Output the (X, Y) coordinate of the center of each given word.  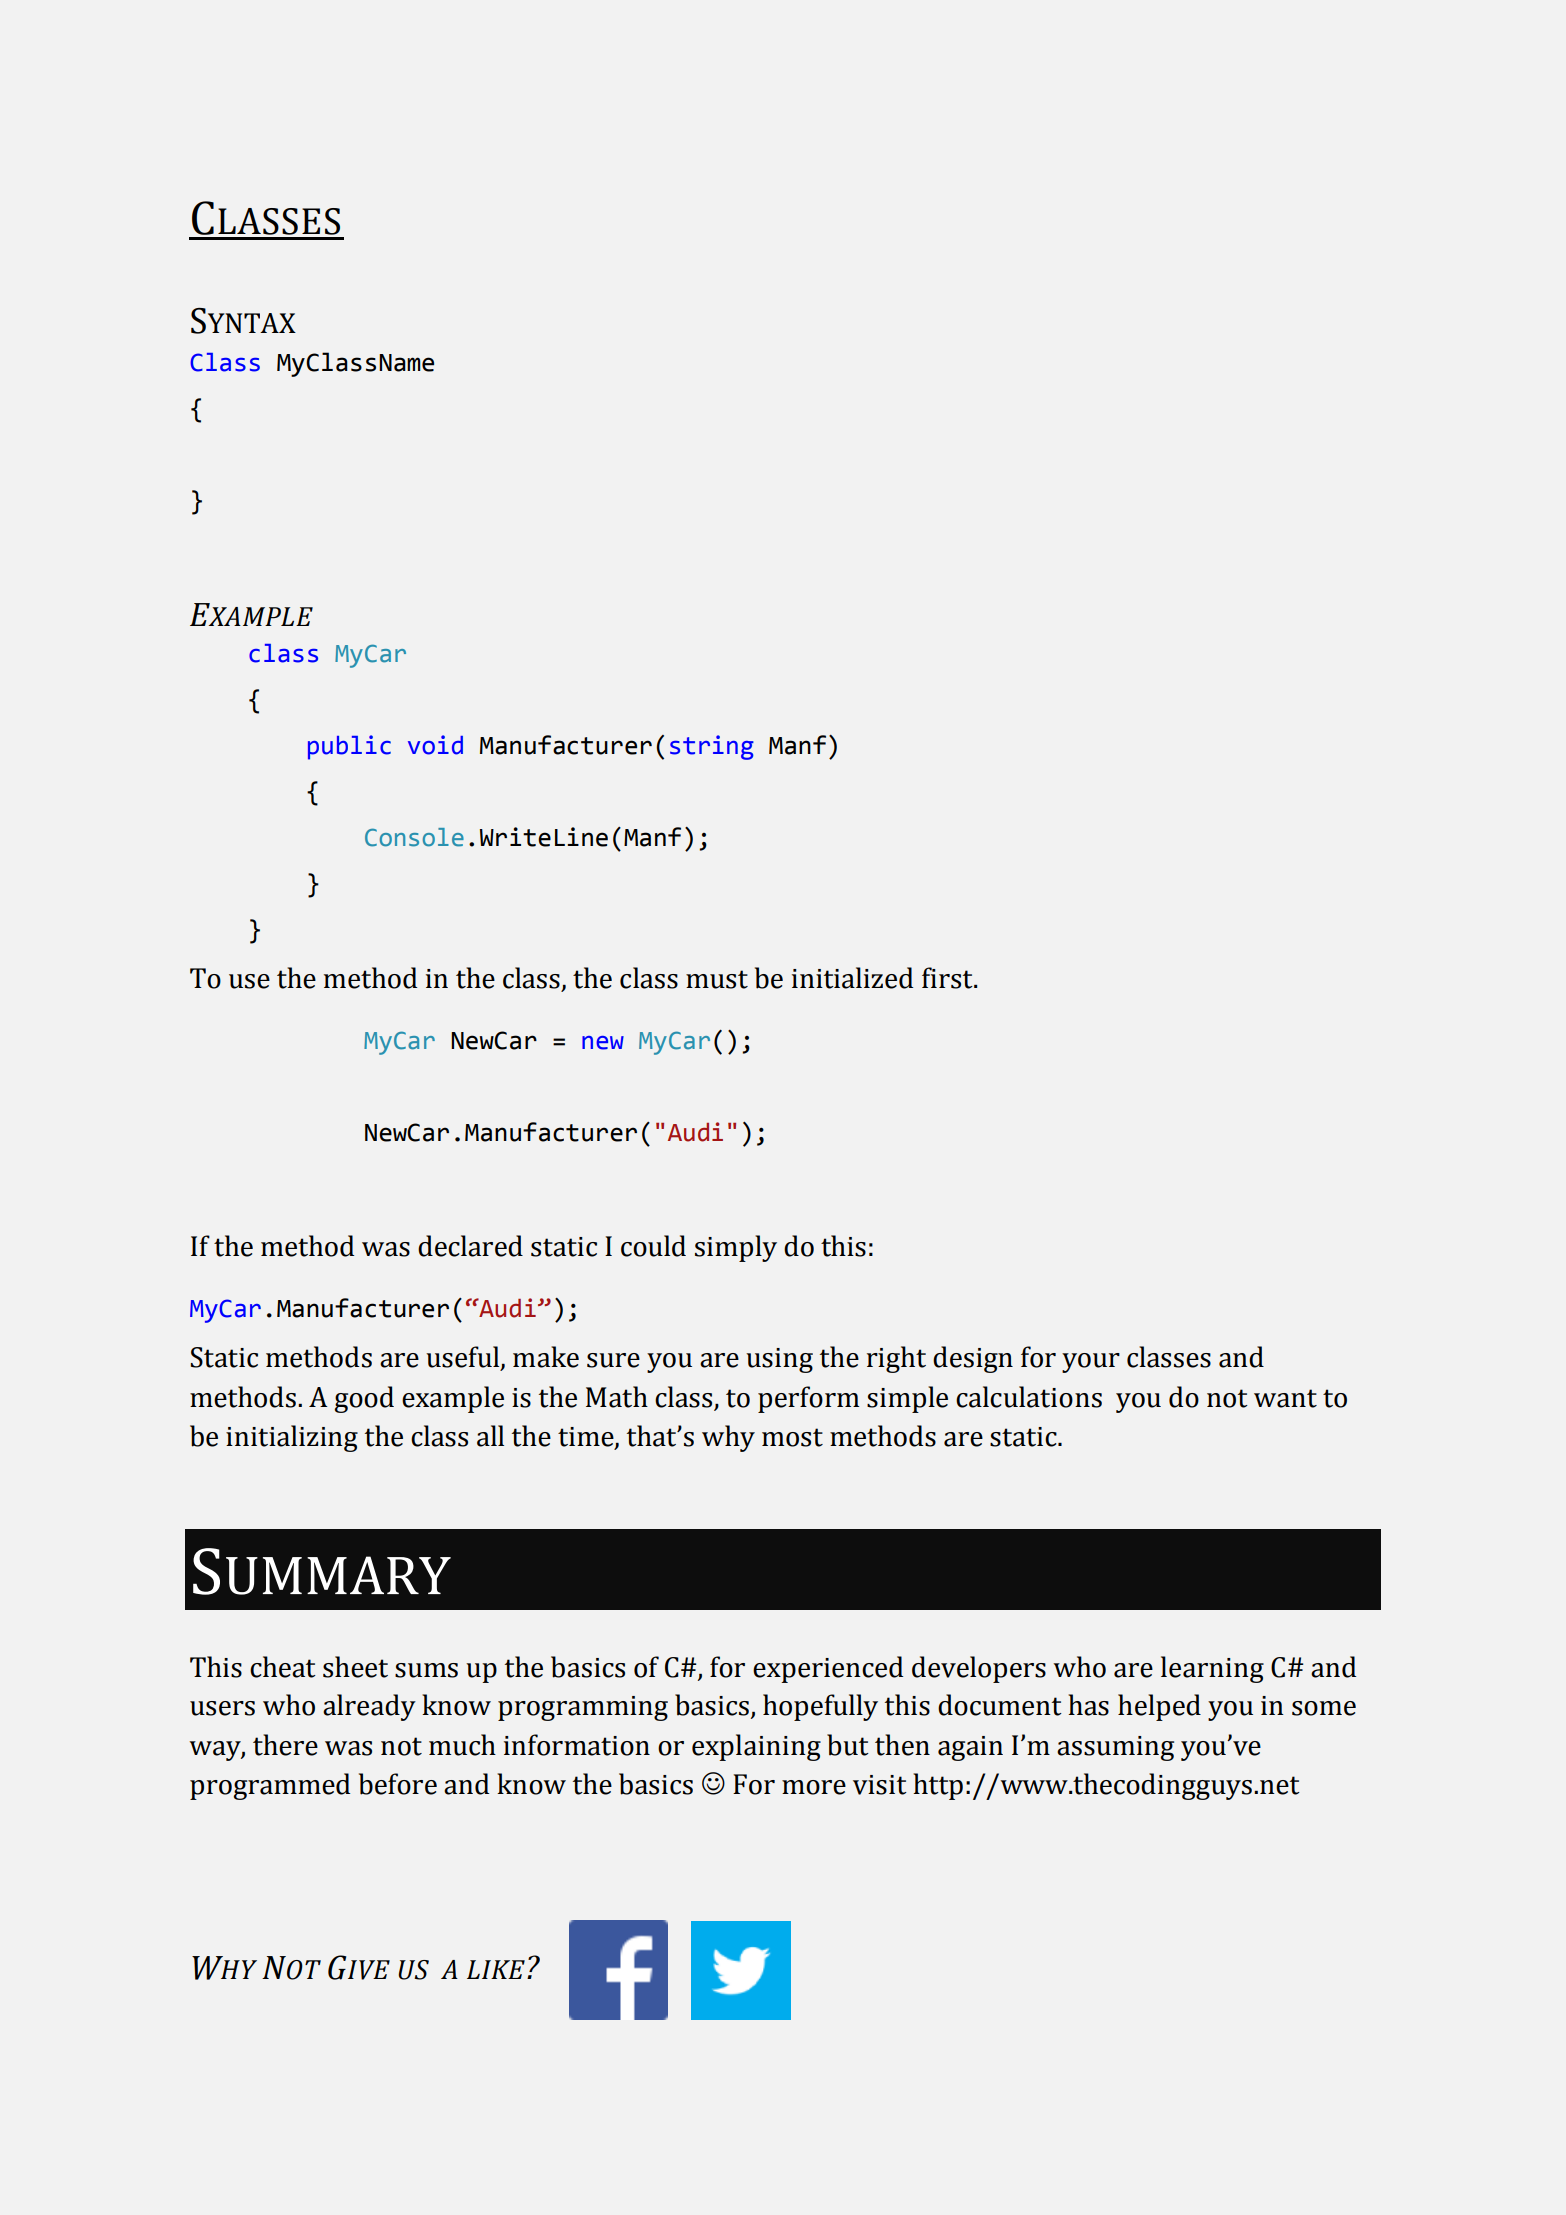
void (435, 745)
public (349, 747)
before (398, 1784)
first (948, 978)
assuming (1115, 1748)
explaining (756, 1747)
